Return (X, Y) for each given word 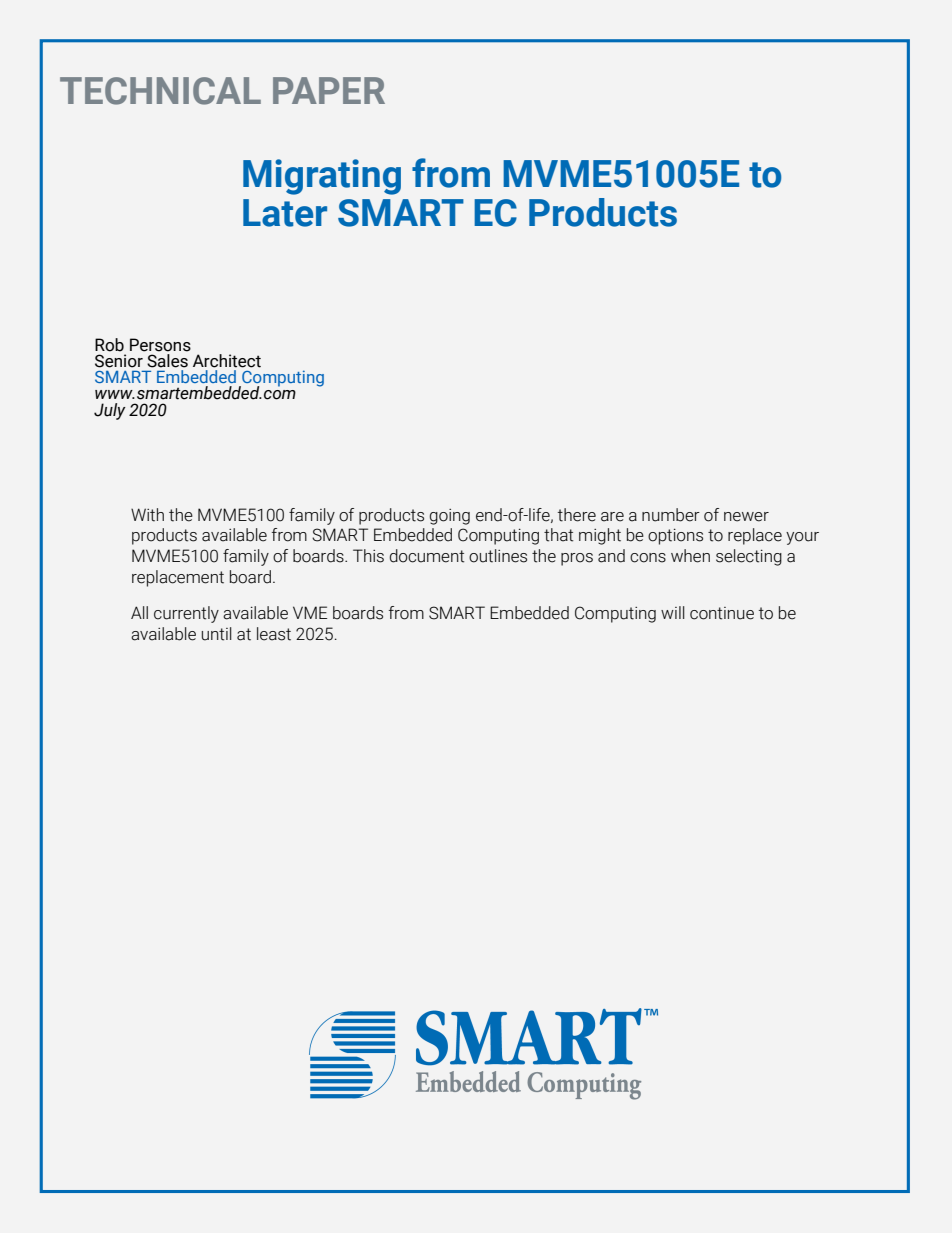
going (449, 517)
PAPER (329, 90)
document (426, 556)
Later (285, 213)
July (110, 411)
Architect (227, 361)
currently (186, 614)
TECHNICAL (160, 91)
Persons (160, 345)
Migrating (322, 177)
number (671, 515)
